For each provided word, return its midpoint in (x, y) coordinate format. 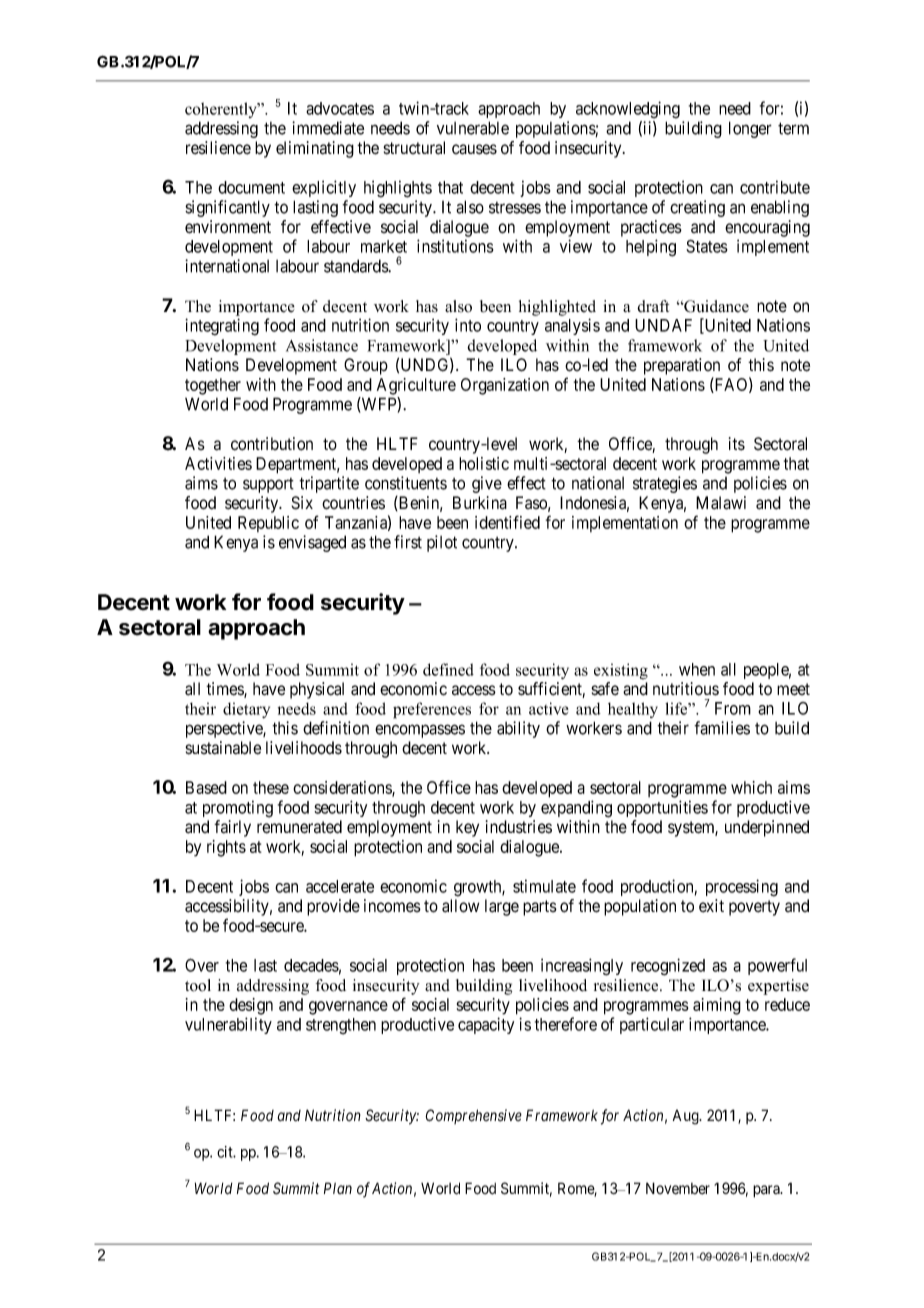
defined (448, 669)
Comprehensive (473, 1116)
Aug (687, 1117)
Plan (338, 1188)
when (697, 669)
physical (317, 690)
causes (474, 149)
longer (750, 129)
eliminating (315, 149)
